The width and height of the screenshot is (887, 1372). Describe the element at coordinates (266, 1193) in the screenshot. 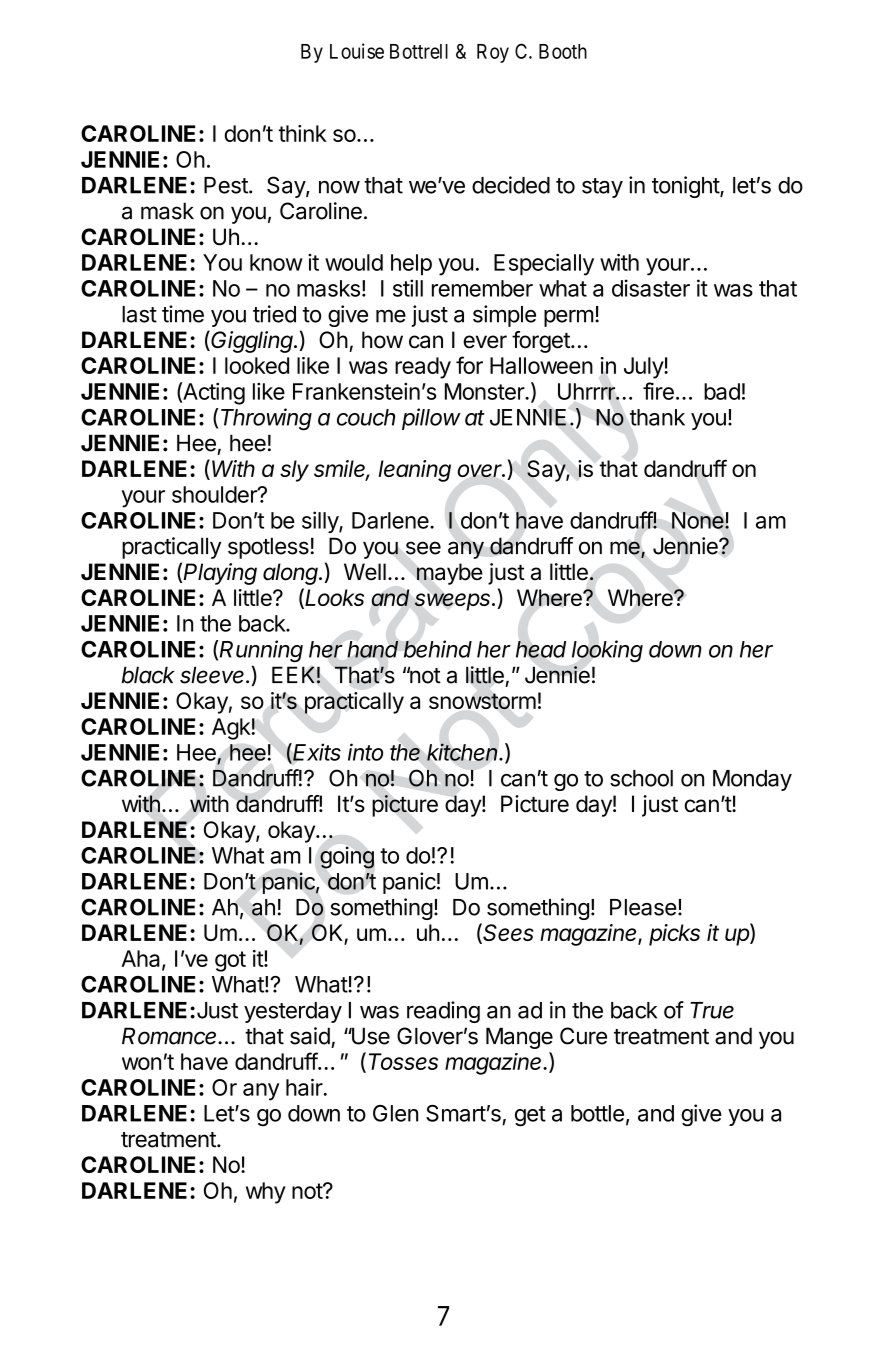

I see `why` at that location.
